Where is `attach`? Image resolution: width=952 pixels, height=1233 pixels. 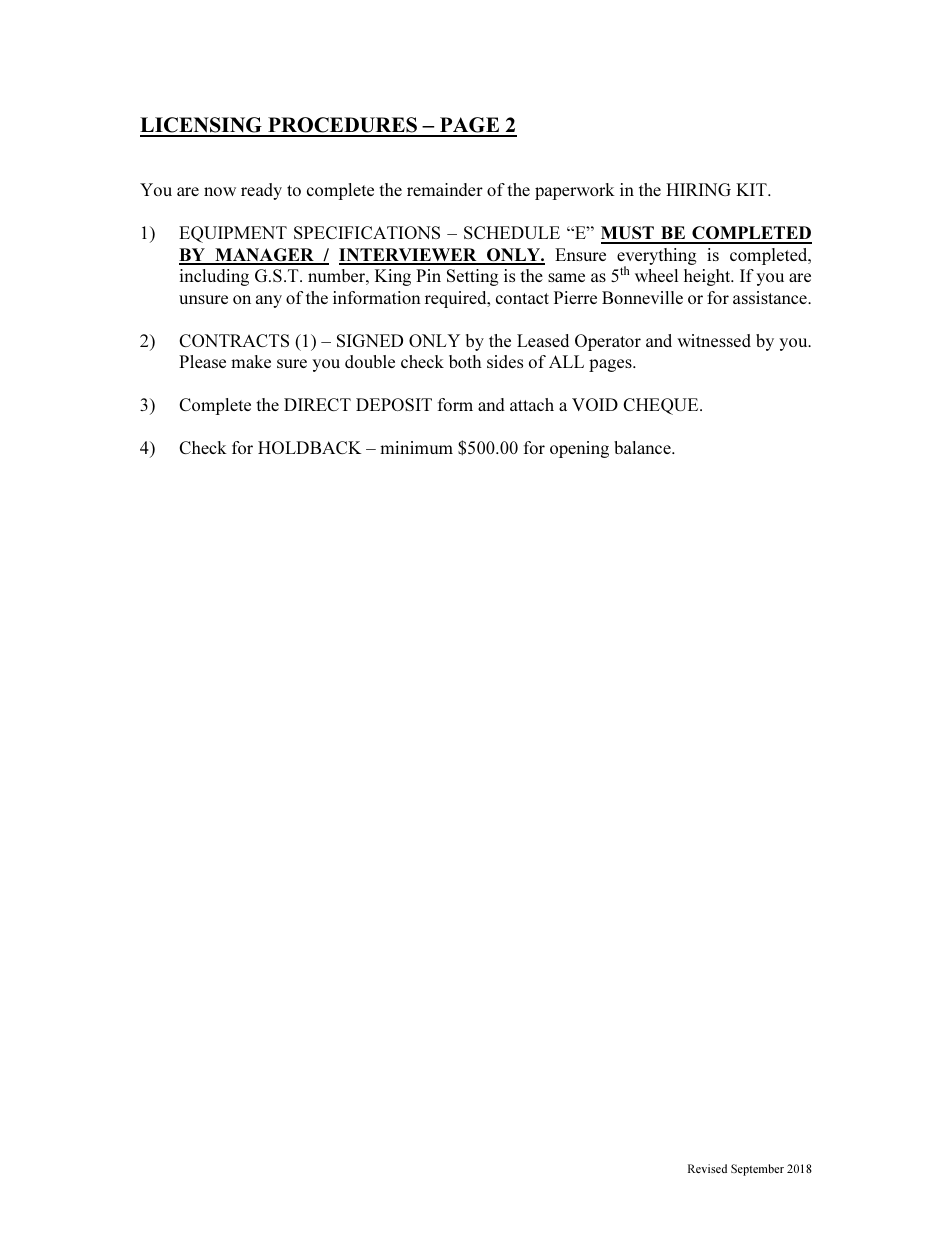 attach is located at coordinates (532, 404).
